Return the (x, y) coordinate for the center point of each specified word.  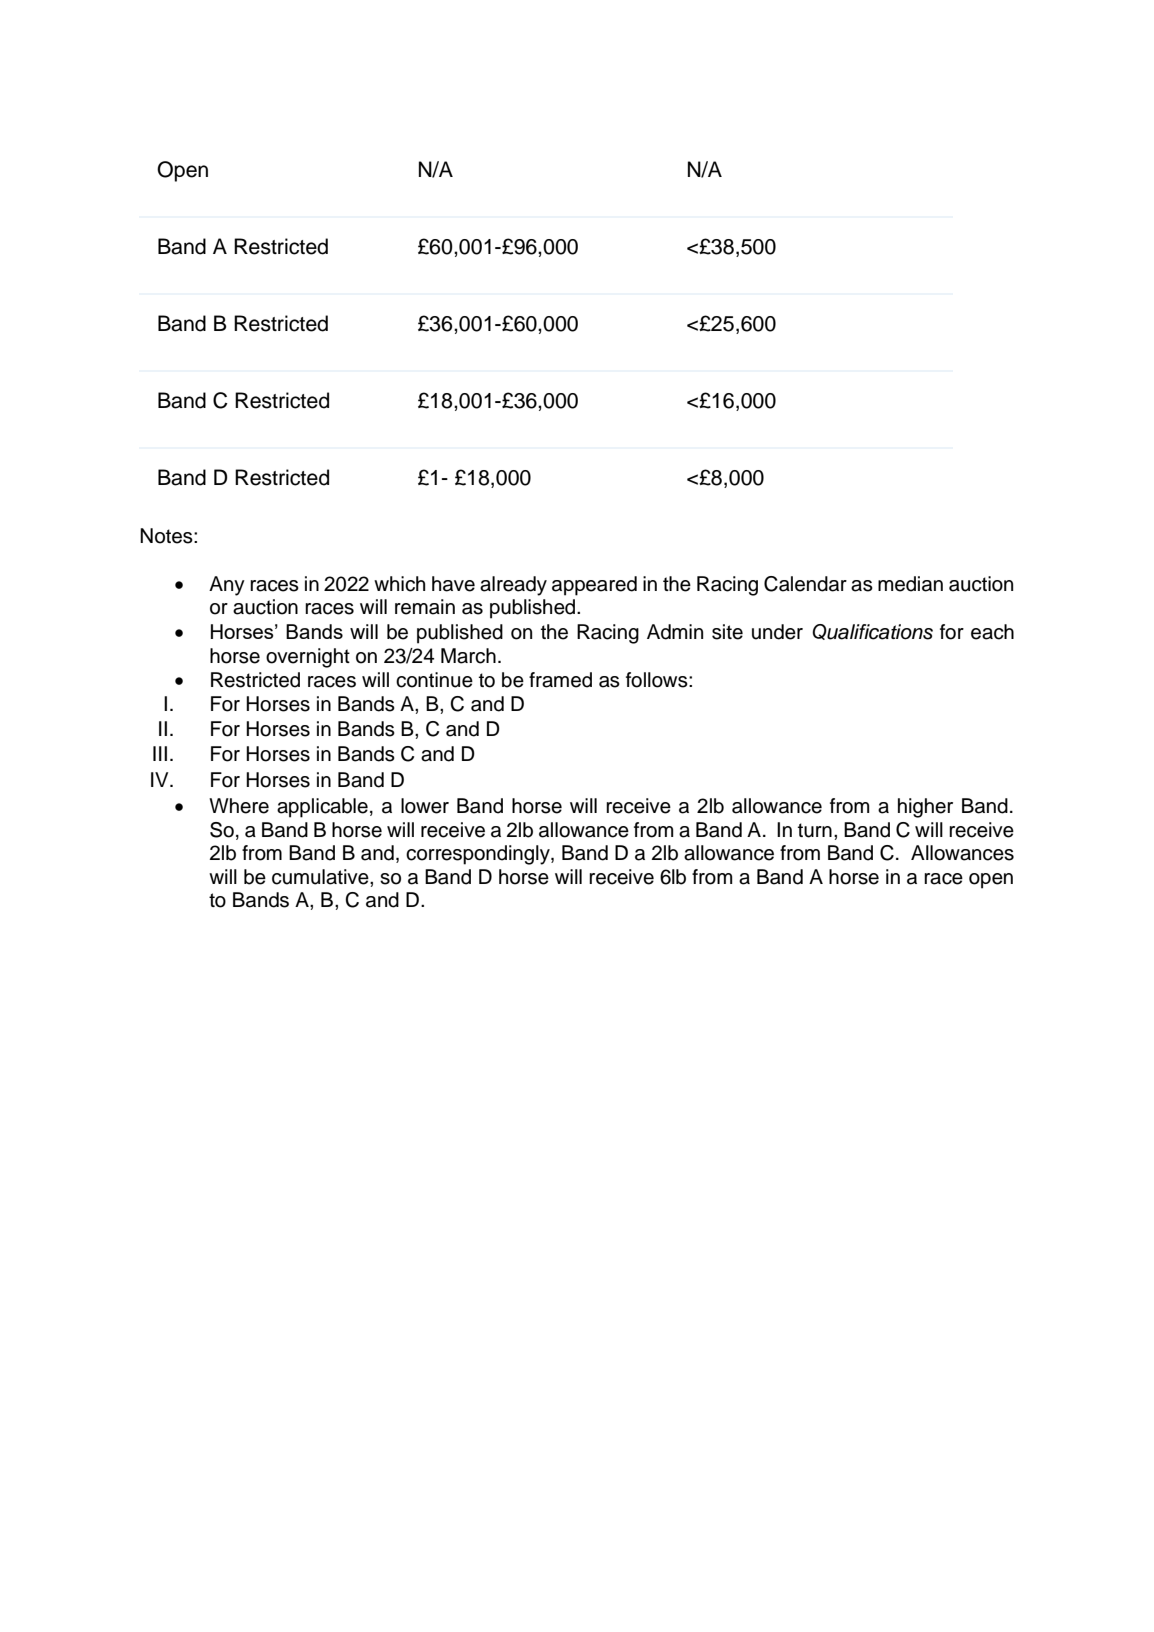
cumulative (321, 877)
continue (434, 680)
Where (239, 806)
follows (658, 680)
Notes (167, 536)
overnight (308, 658)
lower (425, 806)
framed (560, 680)
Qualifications (872, 632)
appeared (594, 586)
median (910, 584)
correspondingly (479, 855)
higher (925, 808)
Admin (675, 632)
